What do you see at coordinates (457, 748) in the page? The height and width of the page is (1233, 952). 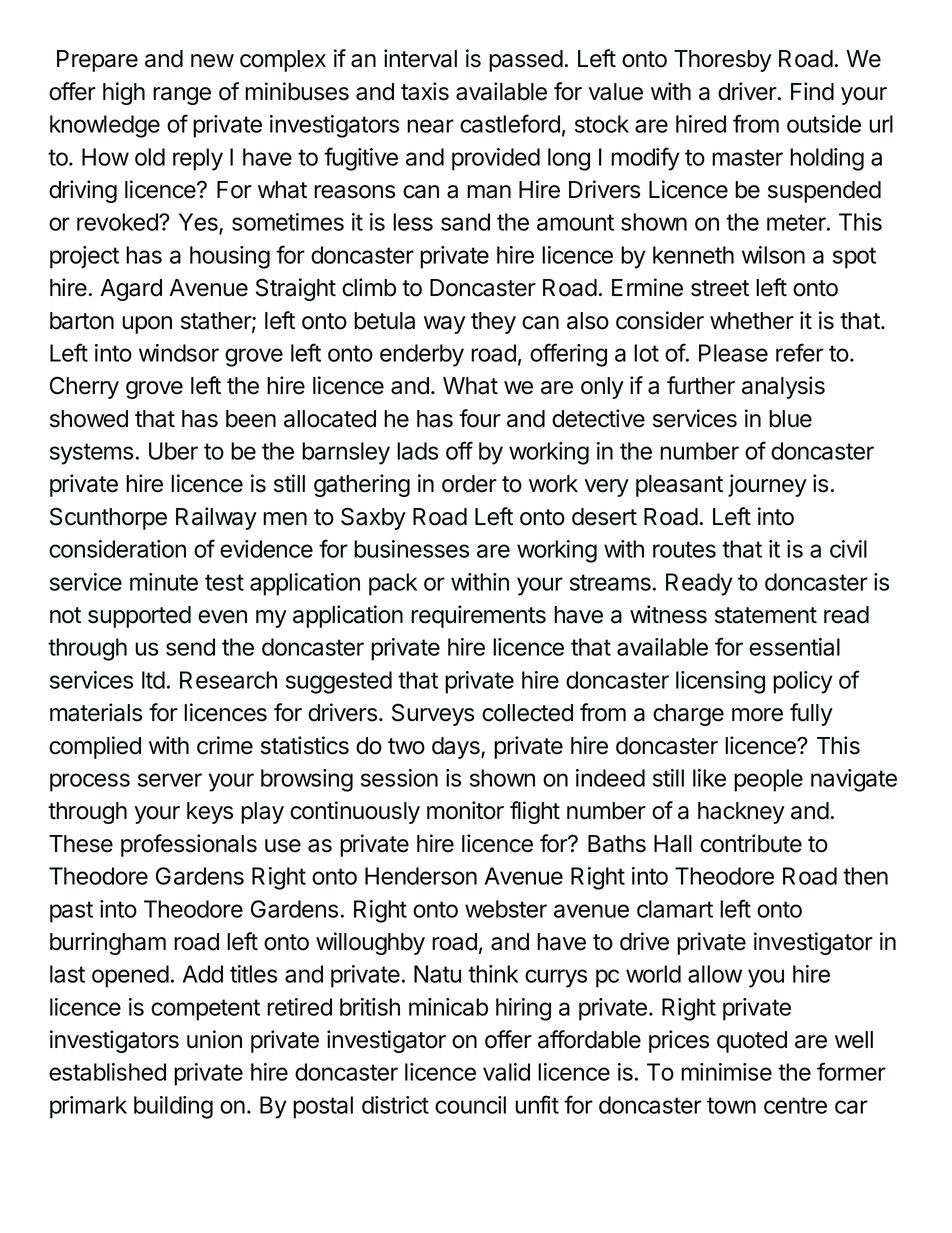 I see `days` at bounding box center [457, 748].
